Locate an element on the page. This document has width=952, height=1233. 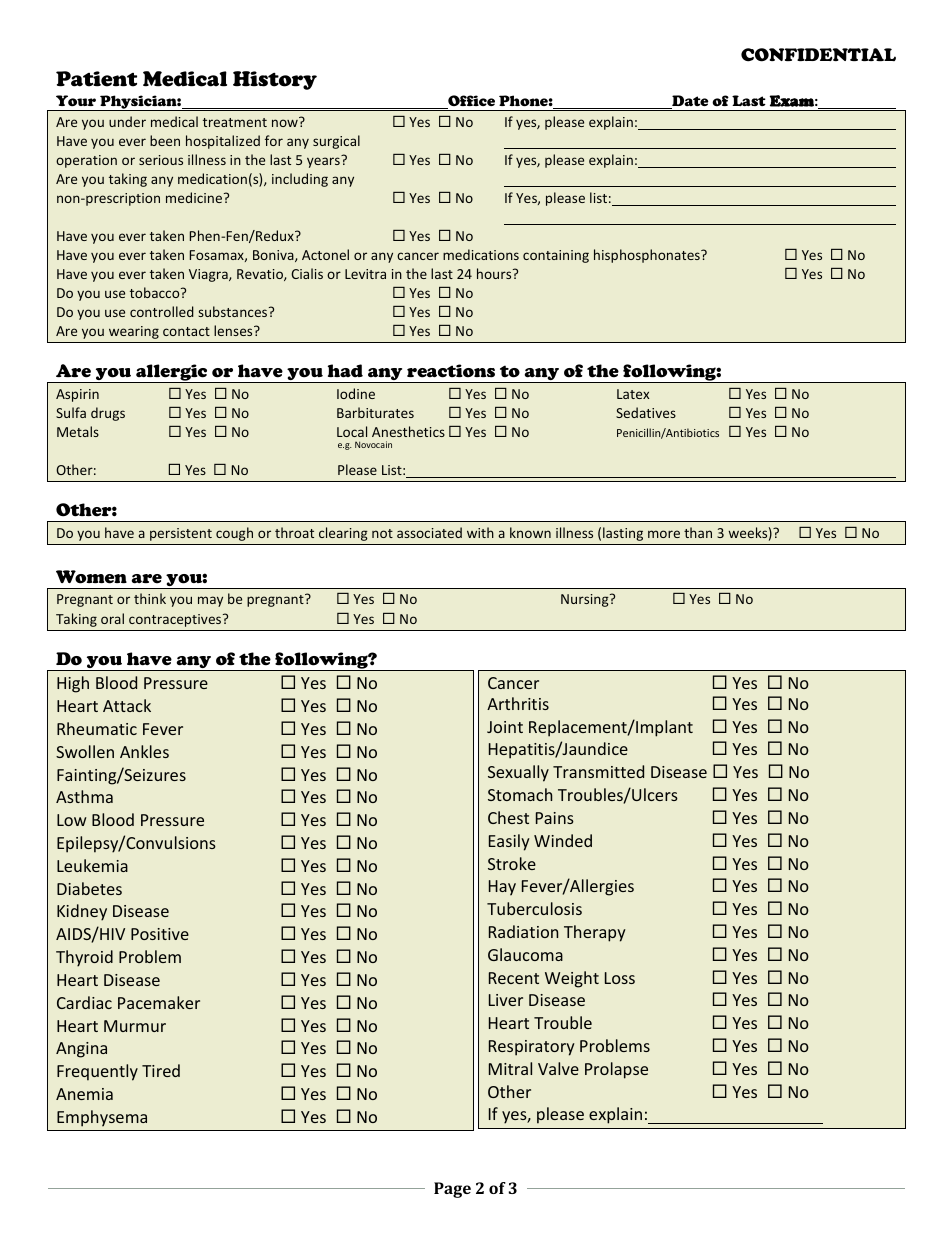
Therapy is located at coordinates (595, 933).
